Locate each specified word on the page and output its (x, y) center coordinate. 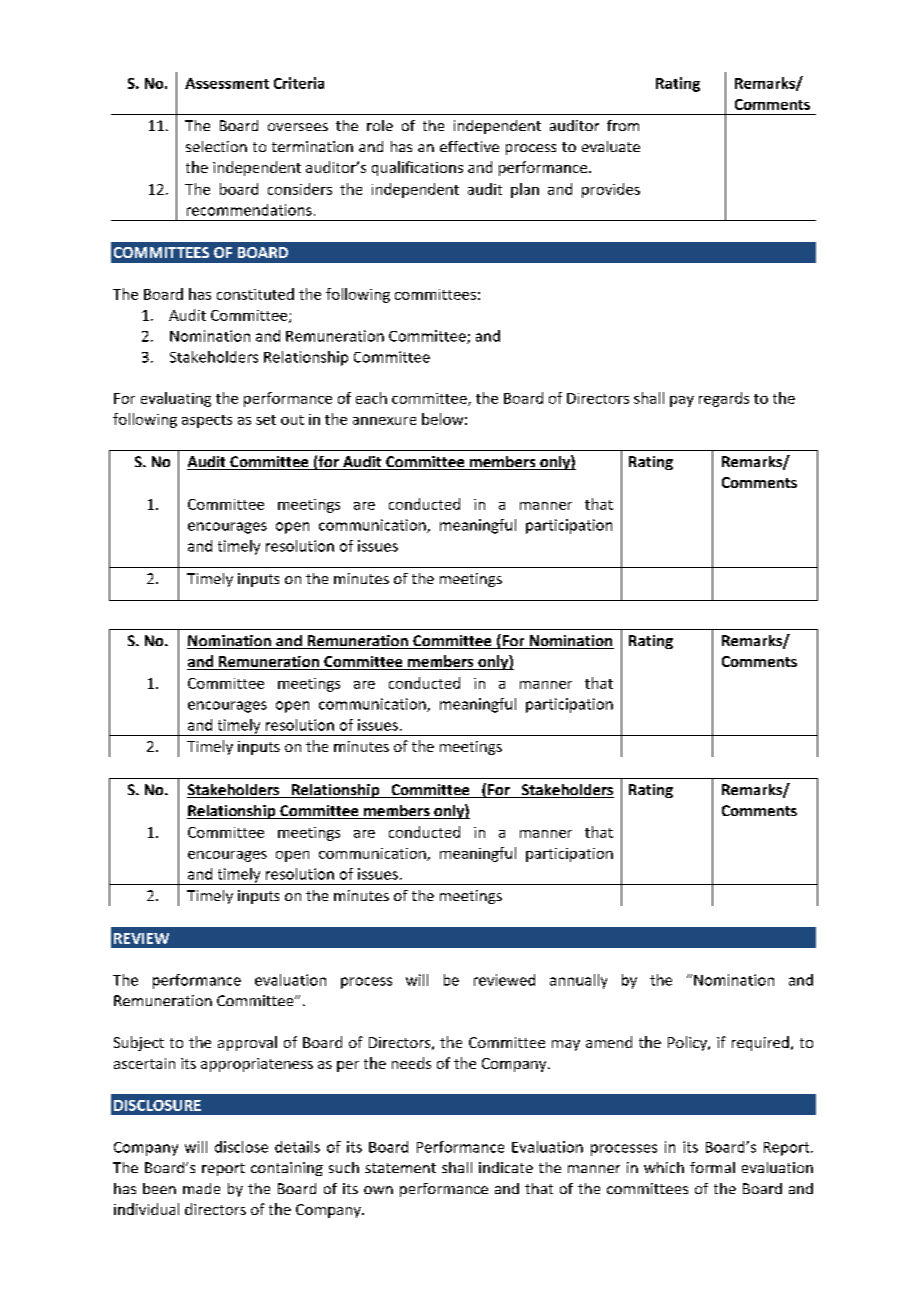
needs (411, 1063)
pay (682, 401)
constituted (255, 294)
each (371, 398)
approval (247, 1043)
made (201, 1188)
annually (578, 981)
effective (469, 146)
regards (724, 399)
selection (216, 146)
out (292, 420)
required (760, 1043)
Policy (688, 1043)
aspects (207, 421)
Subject (139, 1043)
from (623, 125)
